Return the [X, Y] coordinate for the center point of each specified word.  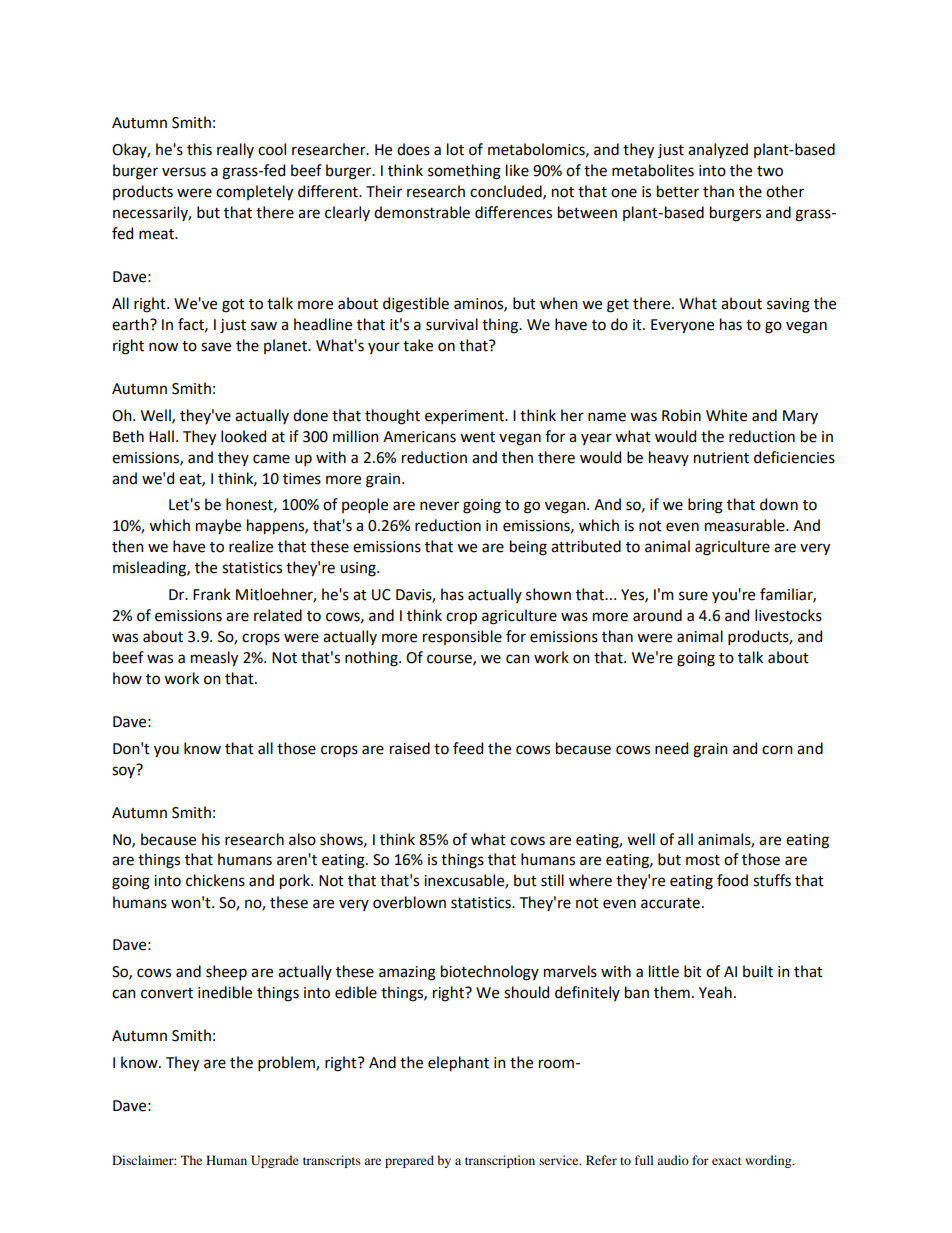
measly [214, 659]
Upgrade [275, 1161]
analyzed [718, 150]
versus [184, 172]
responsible [462, 637]
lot [455, 149]
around [657, 615]
